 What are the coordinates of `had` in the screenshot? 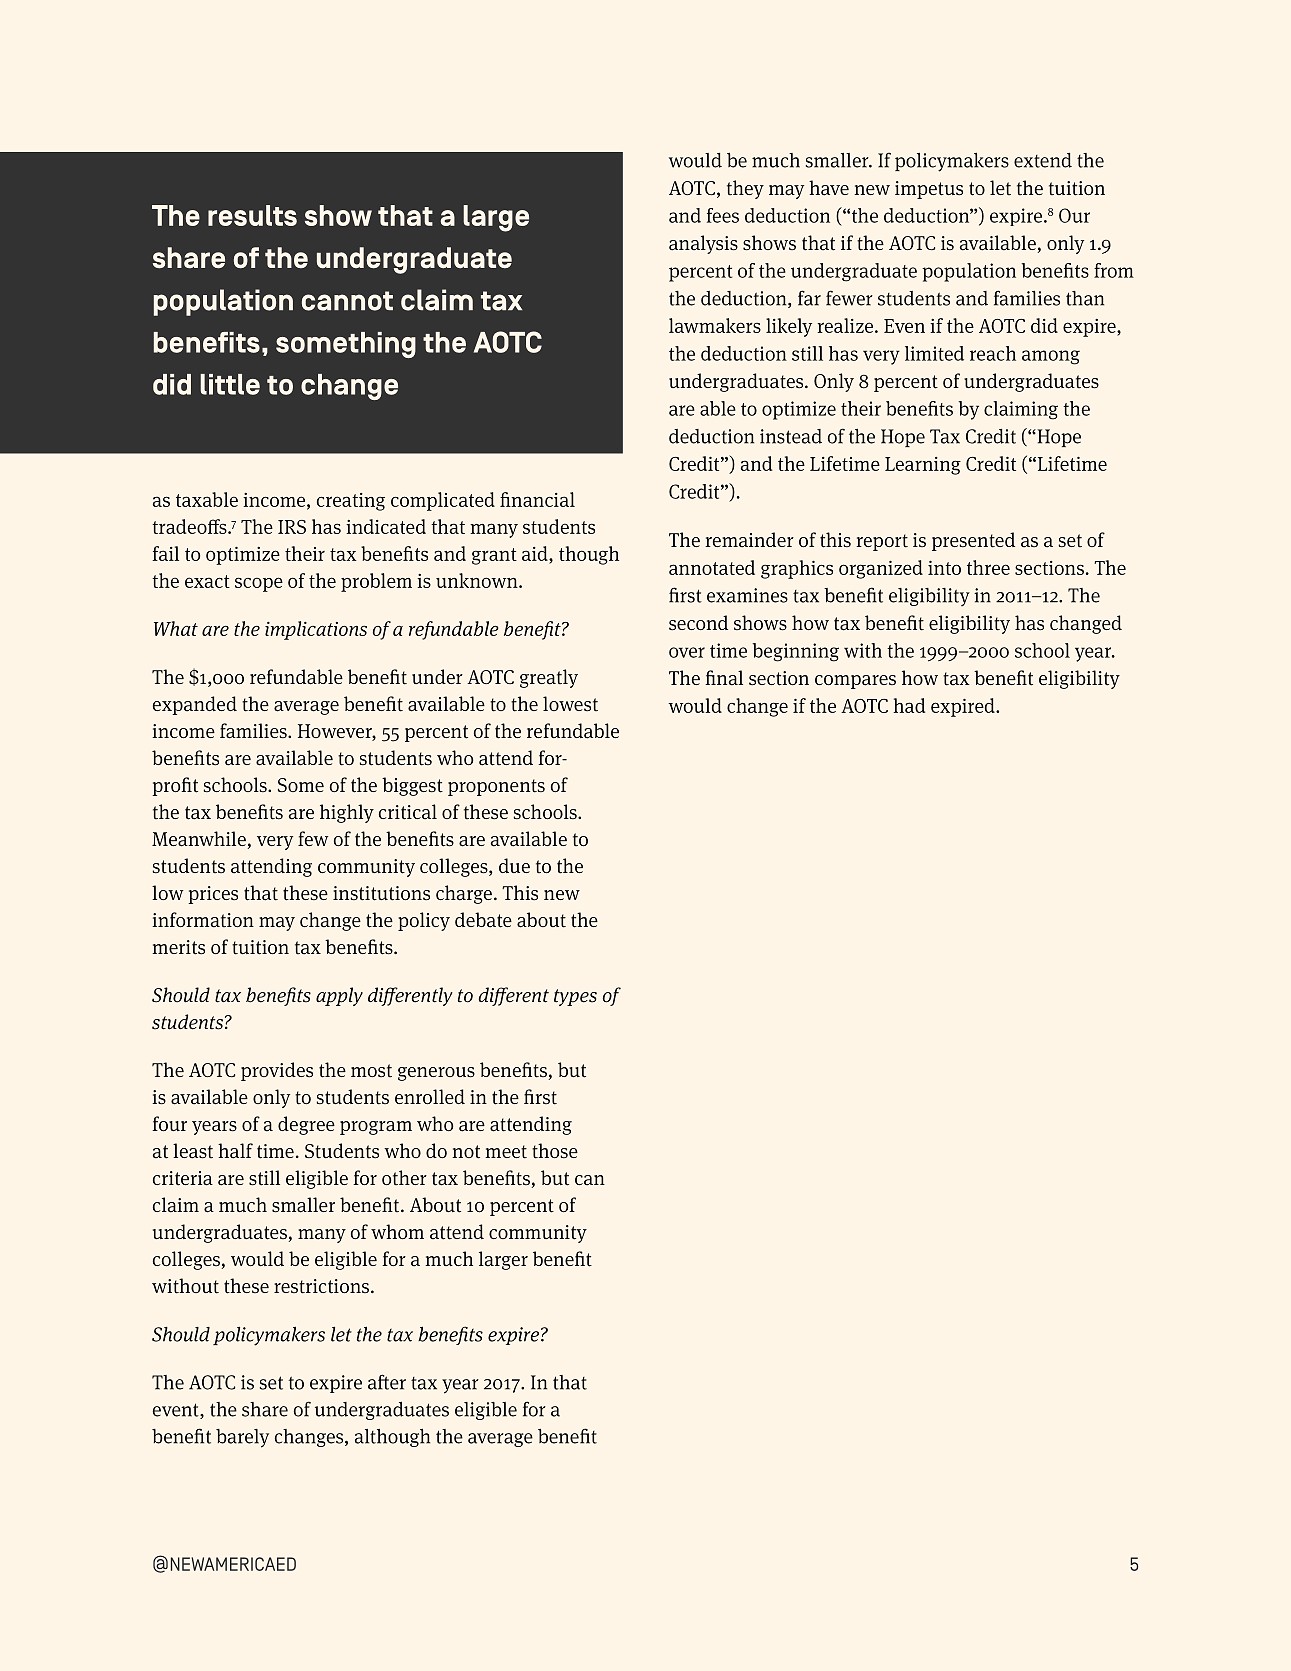 It's located at (909, 705).
